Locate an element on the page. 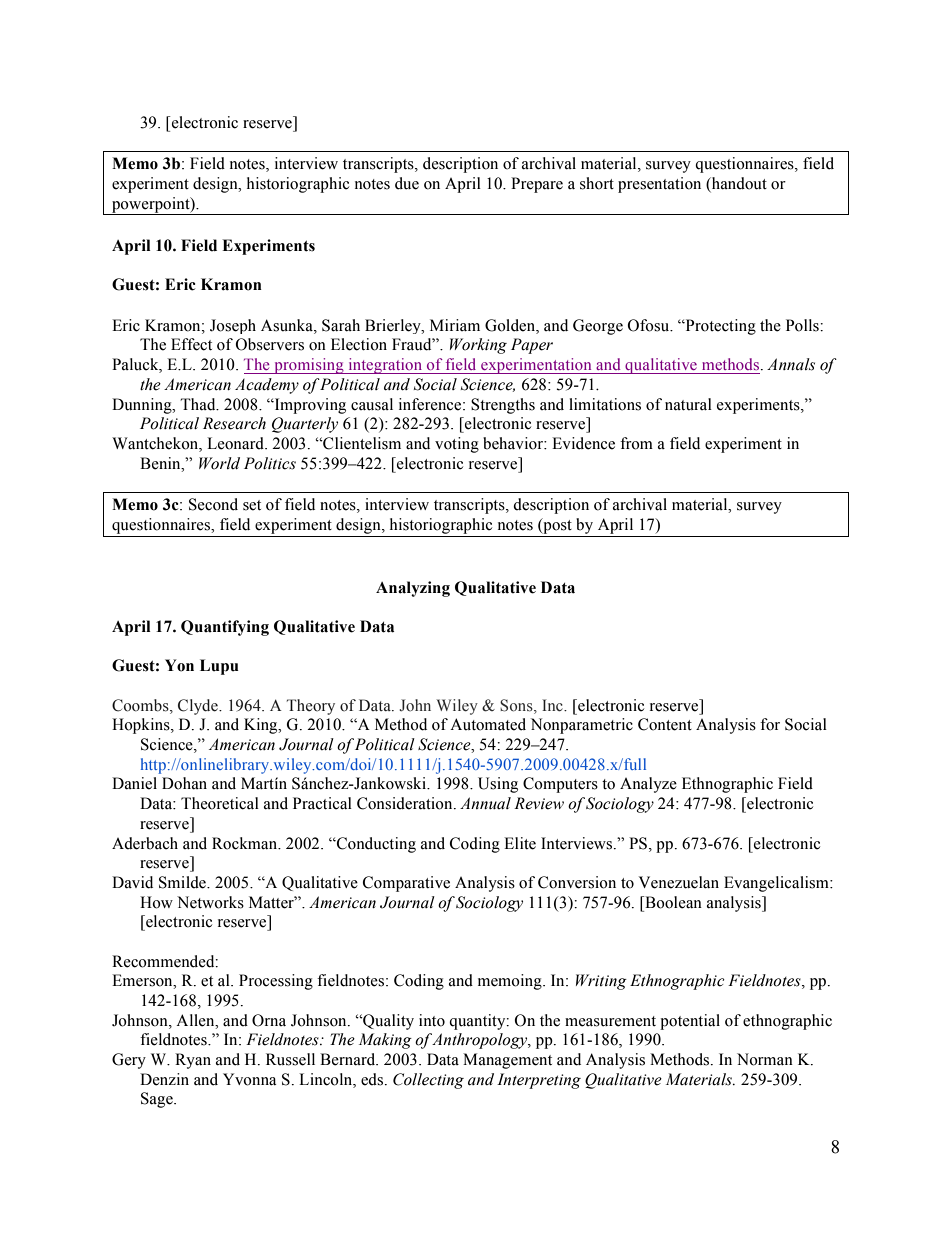  Research is located at coordinates (234, 423).
